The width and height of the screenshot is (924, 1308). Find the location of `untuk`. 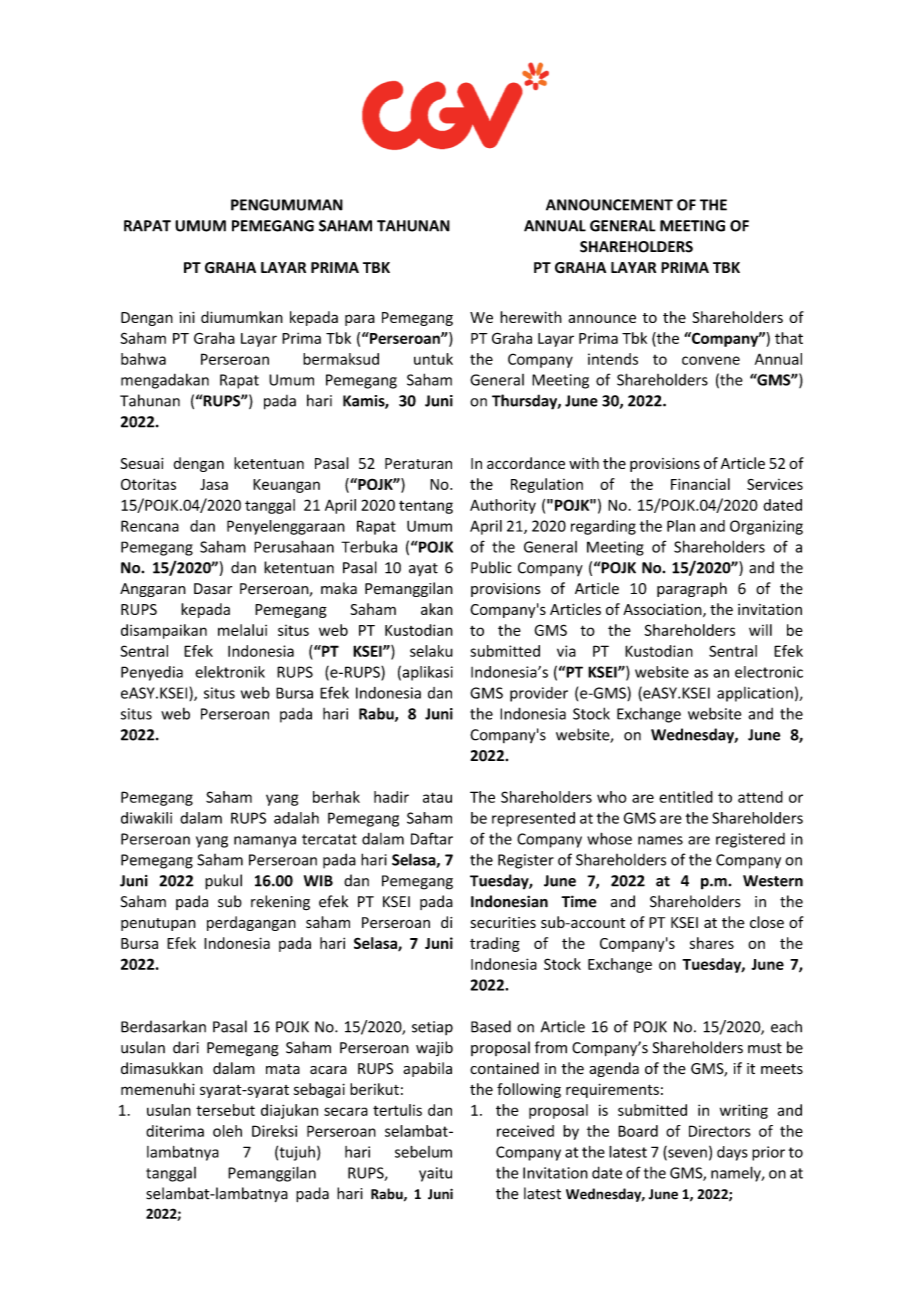

untuk is located at coordinates (433, 359).
